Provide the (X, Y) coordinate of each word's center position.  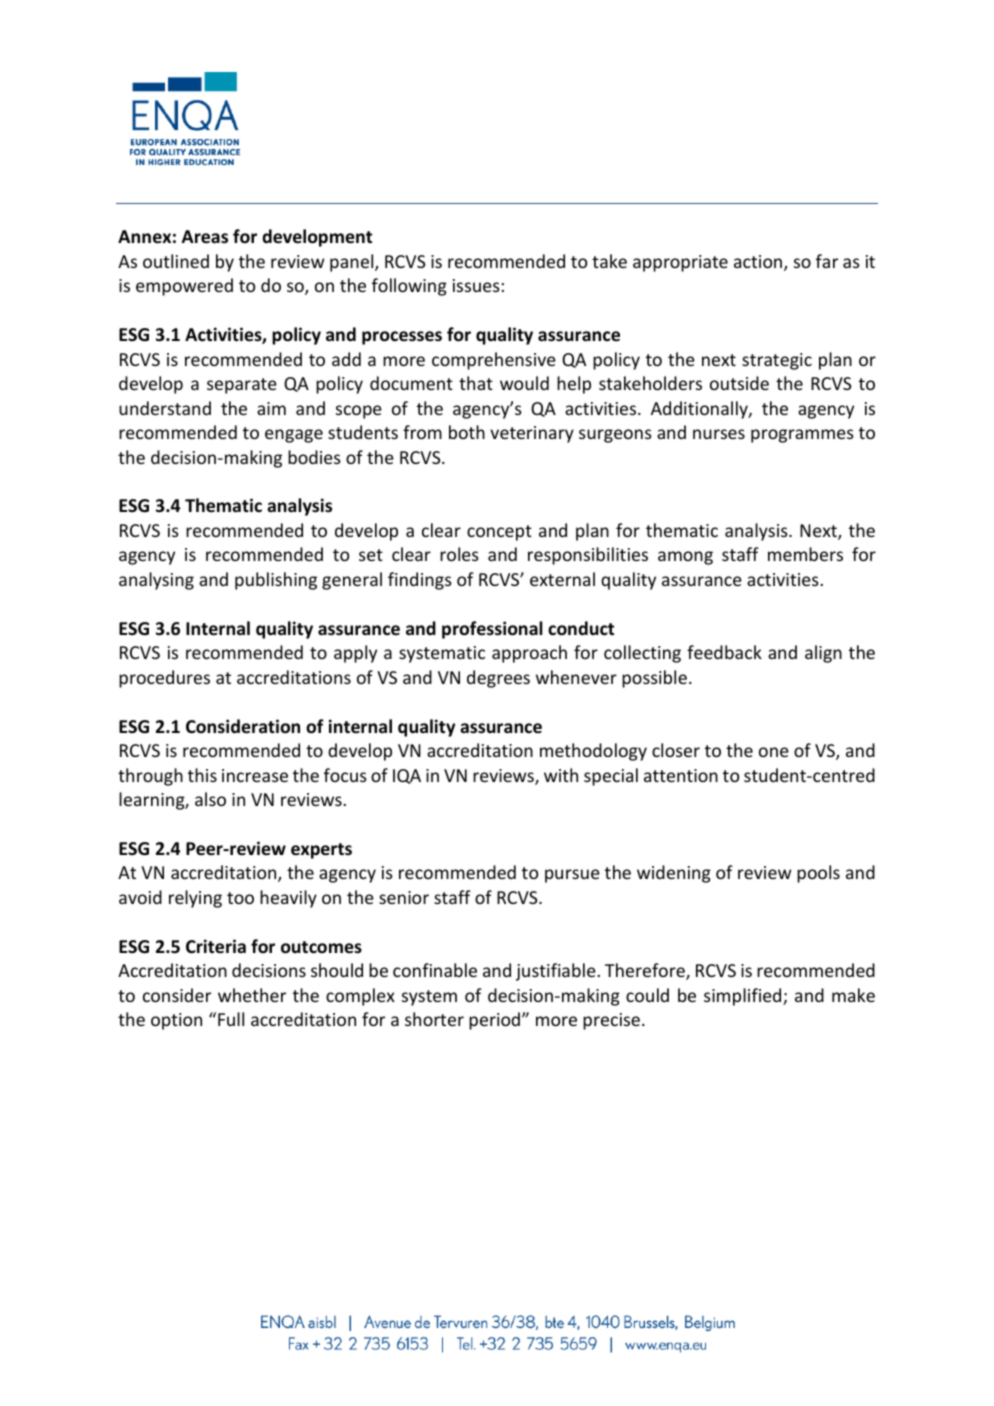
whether (252, 995)
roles (459, 554)
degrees (498, 679)
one (774, 752)
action (759, 263)
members (805, 554)
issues (476, 285)
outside (739, 383)
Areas (205, 237)
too (240, 898)
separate (242, 386)
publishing (276, 581)
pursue (572, 876)
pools (818, 874)
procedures (164, 679)
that (476, 383)
